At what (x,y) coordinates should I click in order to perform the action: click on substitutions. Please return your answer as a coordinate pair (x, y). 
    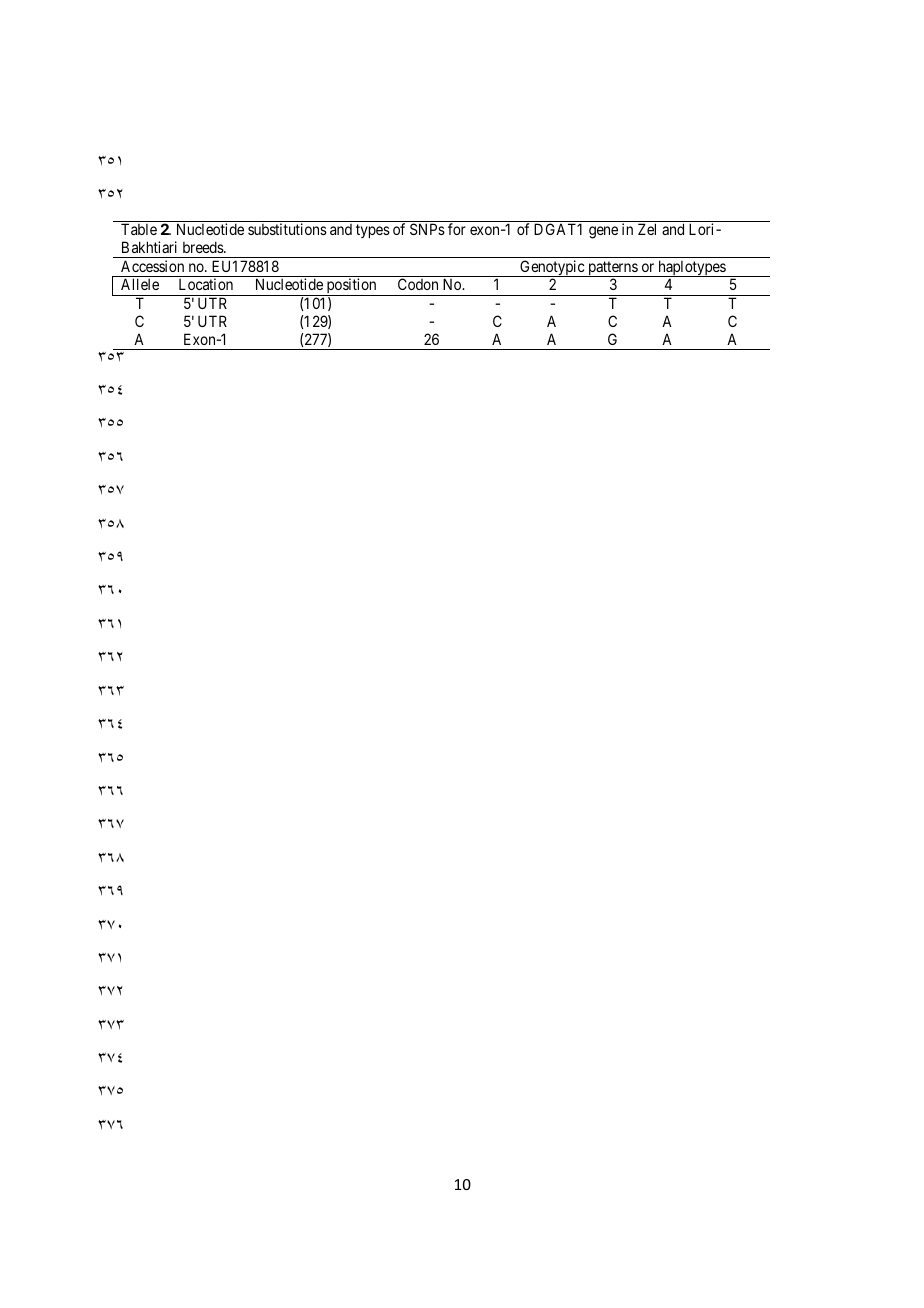
    Looking at the image, I should click on (287, 229).
